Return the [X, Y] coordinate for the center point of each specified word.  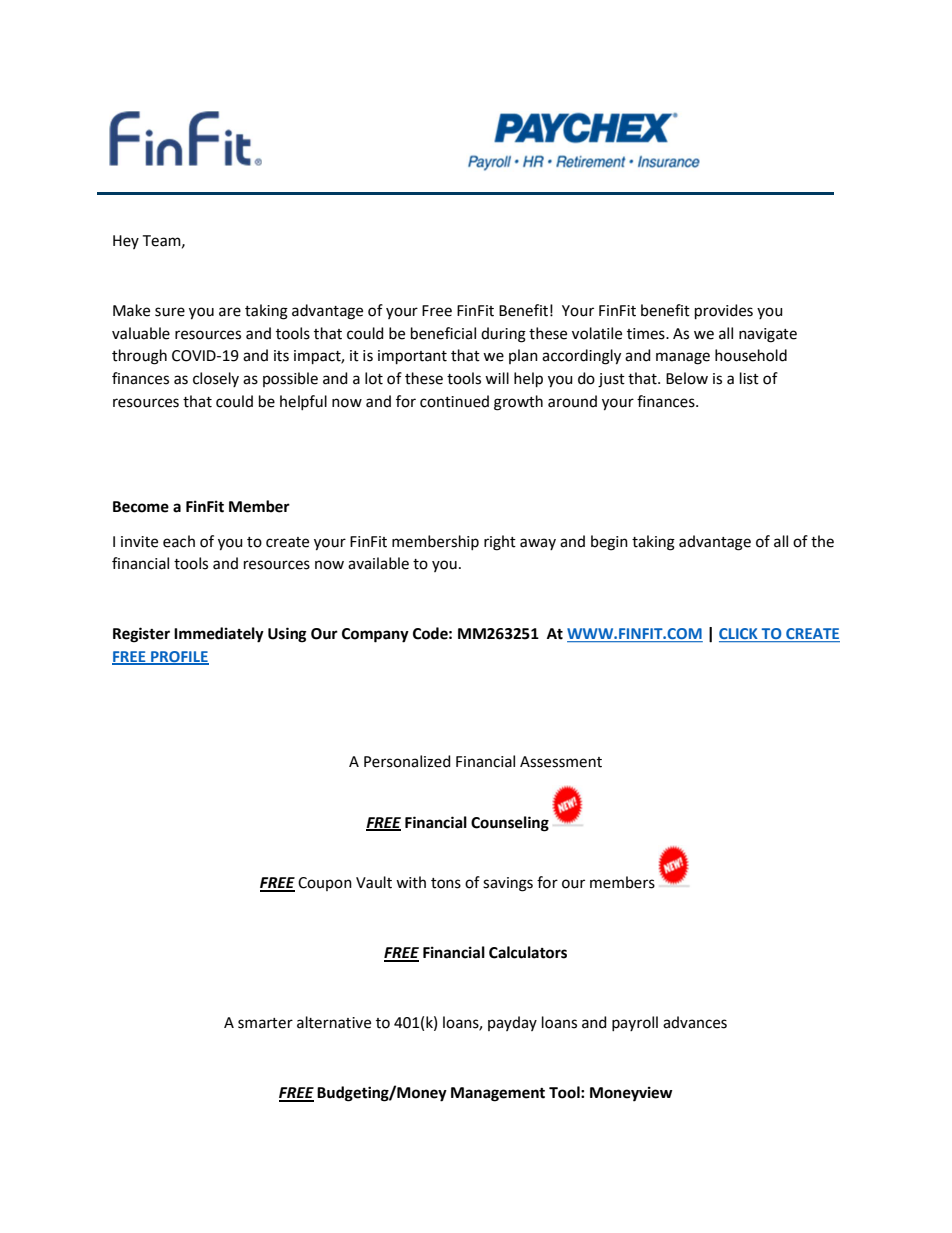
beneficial [443, 333]
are [230, 312]
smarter [265, 1023]
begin [609, 543]
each [179, 541]
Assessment [561, 762]
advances [695, 1022]
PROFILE [179, 658]
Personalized [407, 761]
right [500, 543]
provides [724, 311]
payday [512, 1023]
